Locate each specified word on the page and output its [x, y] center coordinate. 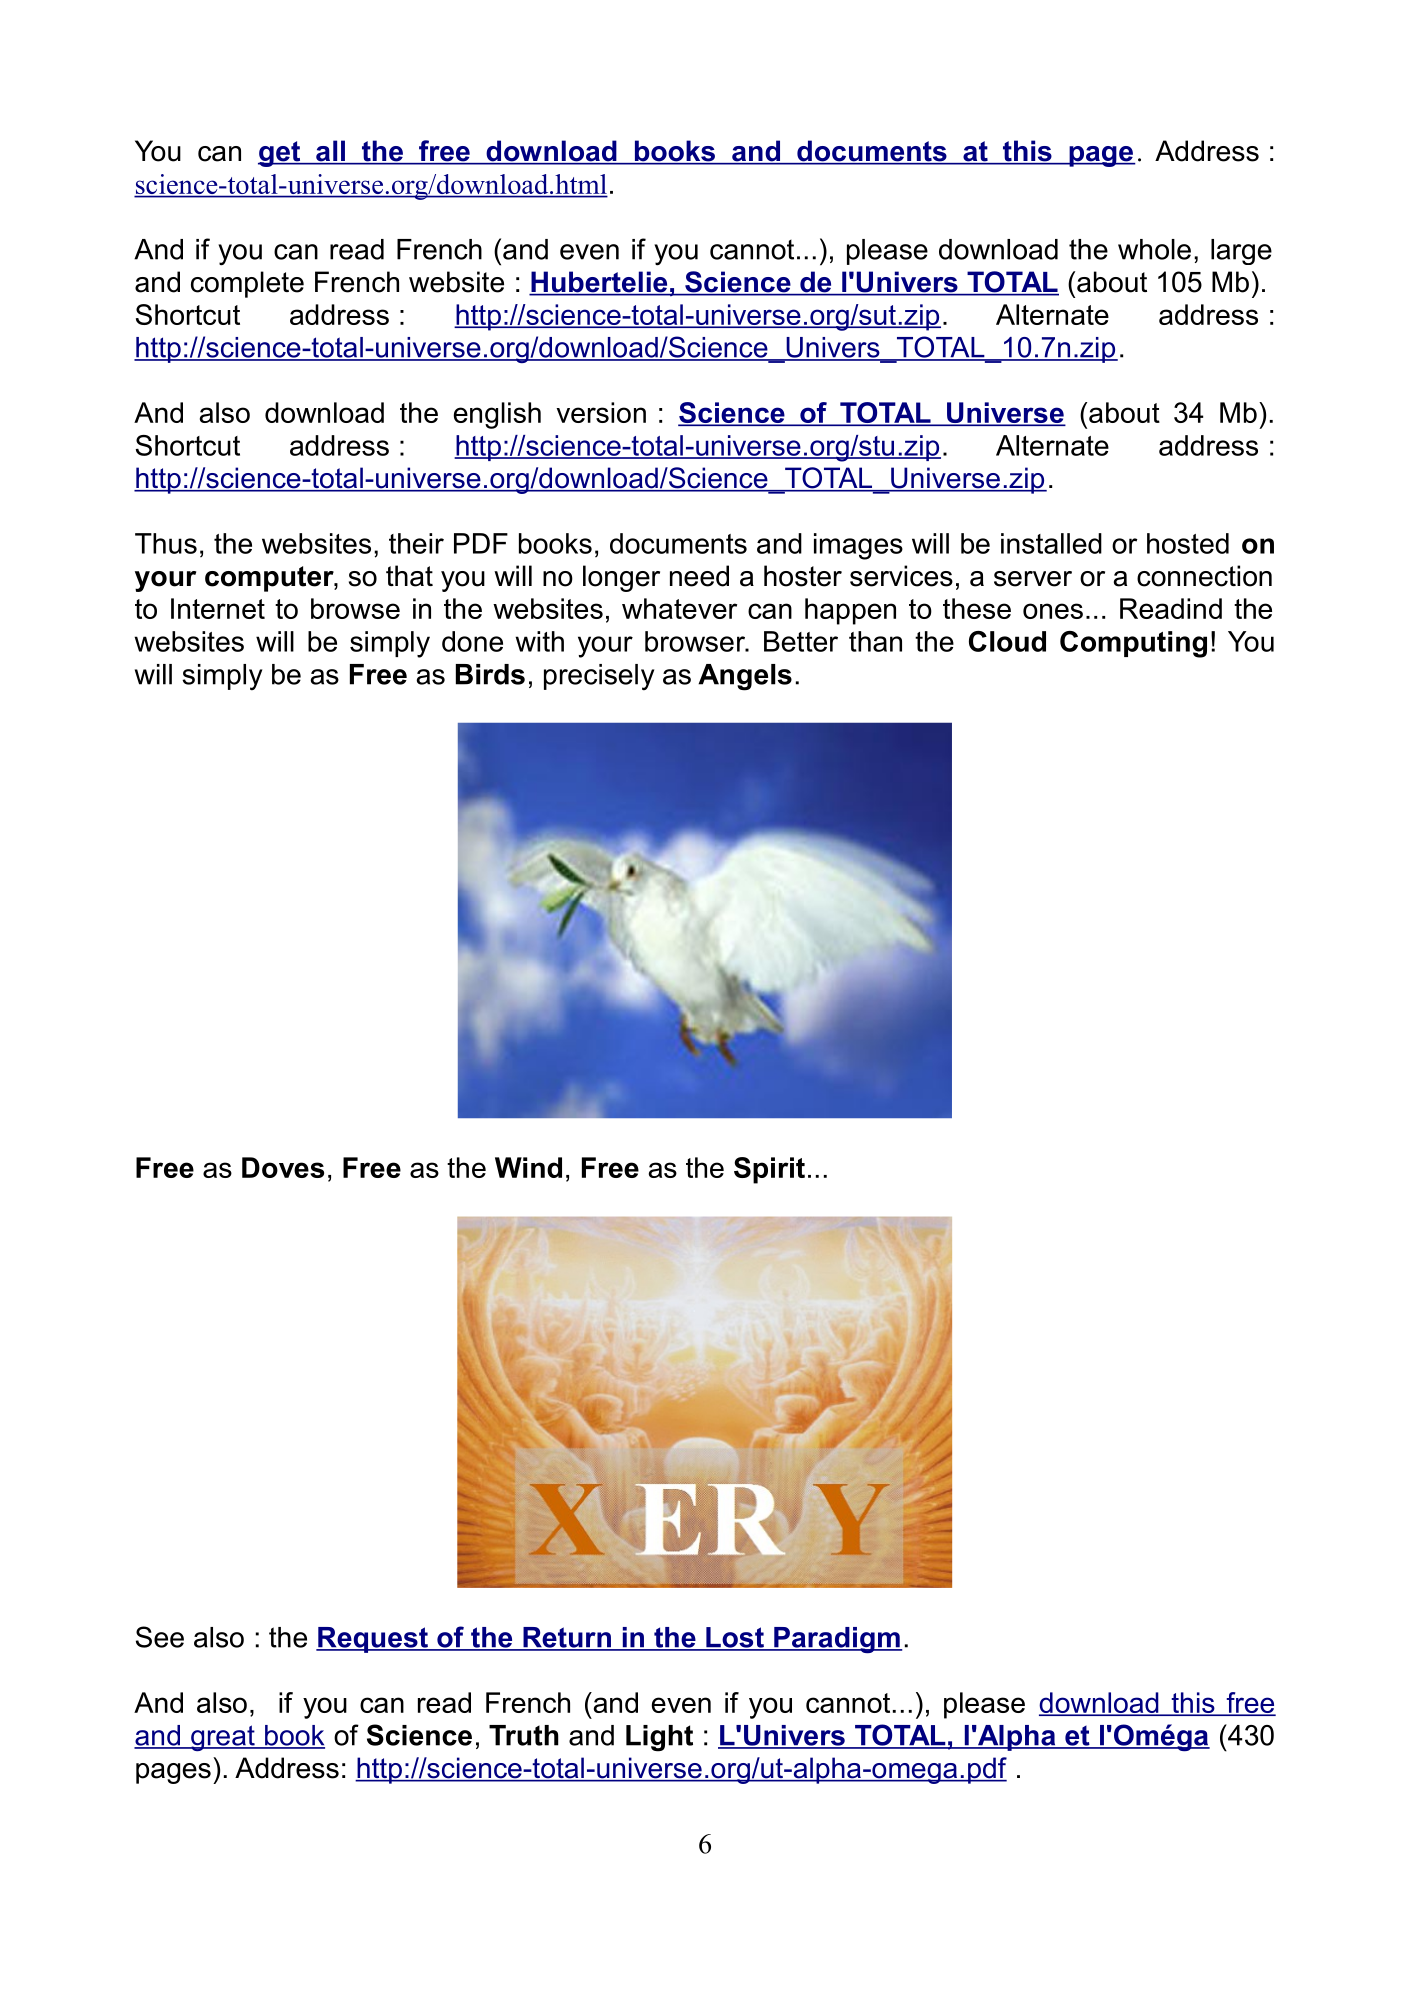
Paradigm [837, 1640]
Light [659, 1738]
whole [1154, 249]
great [223, 1738]
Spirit [769, 1170]
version [601, 412]
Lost [735, 1638]
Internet [218, 608]
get [280, 154]
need [699, 576]
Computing [1133, 644]
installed [1051, 543]
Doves [283, 1167]
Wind [528, 1167]
